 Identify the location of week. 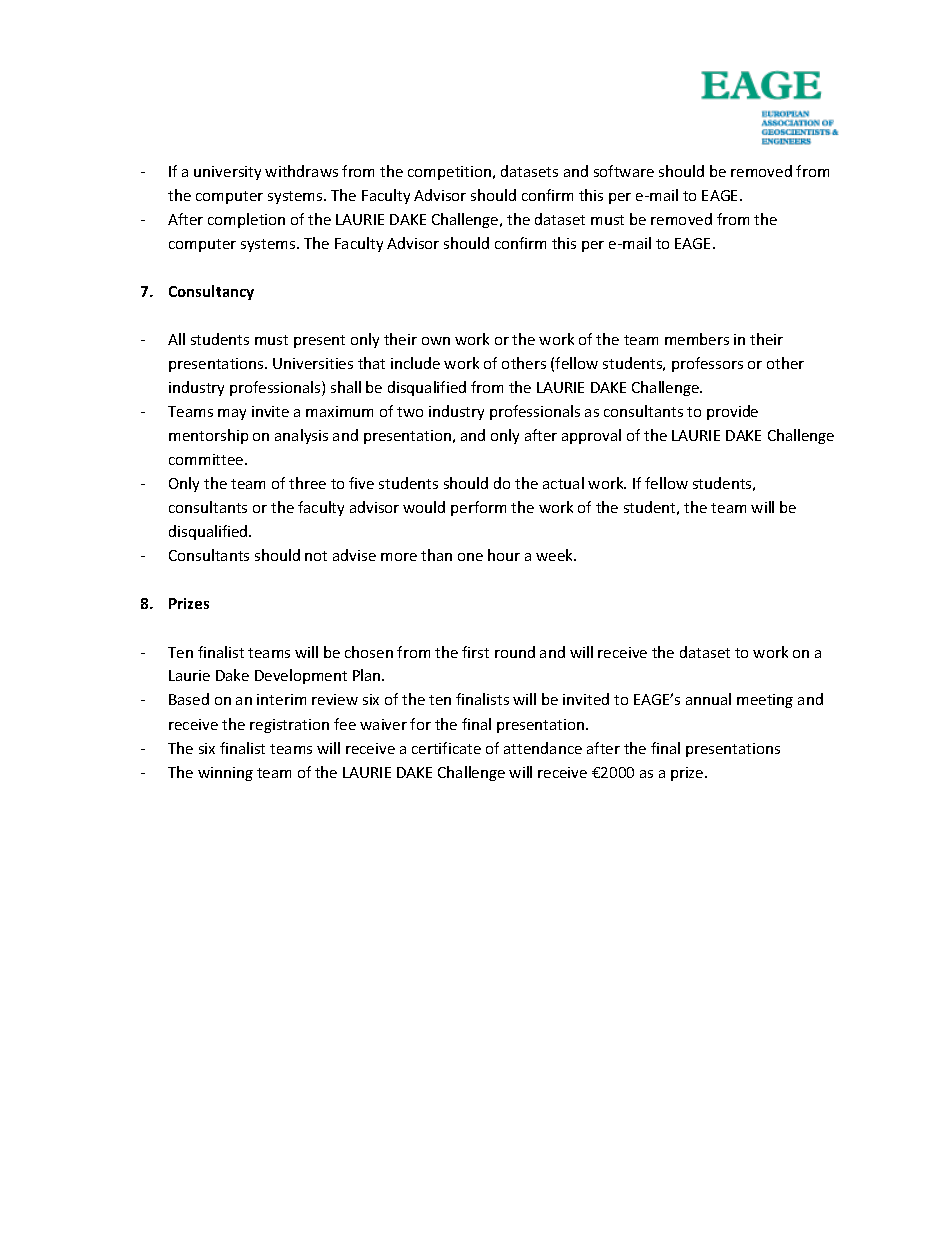
(556, 555).
